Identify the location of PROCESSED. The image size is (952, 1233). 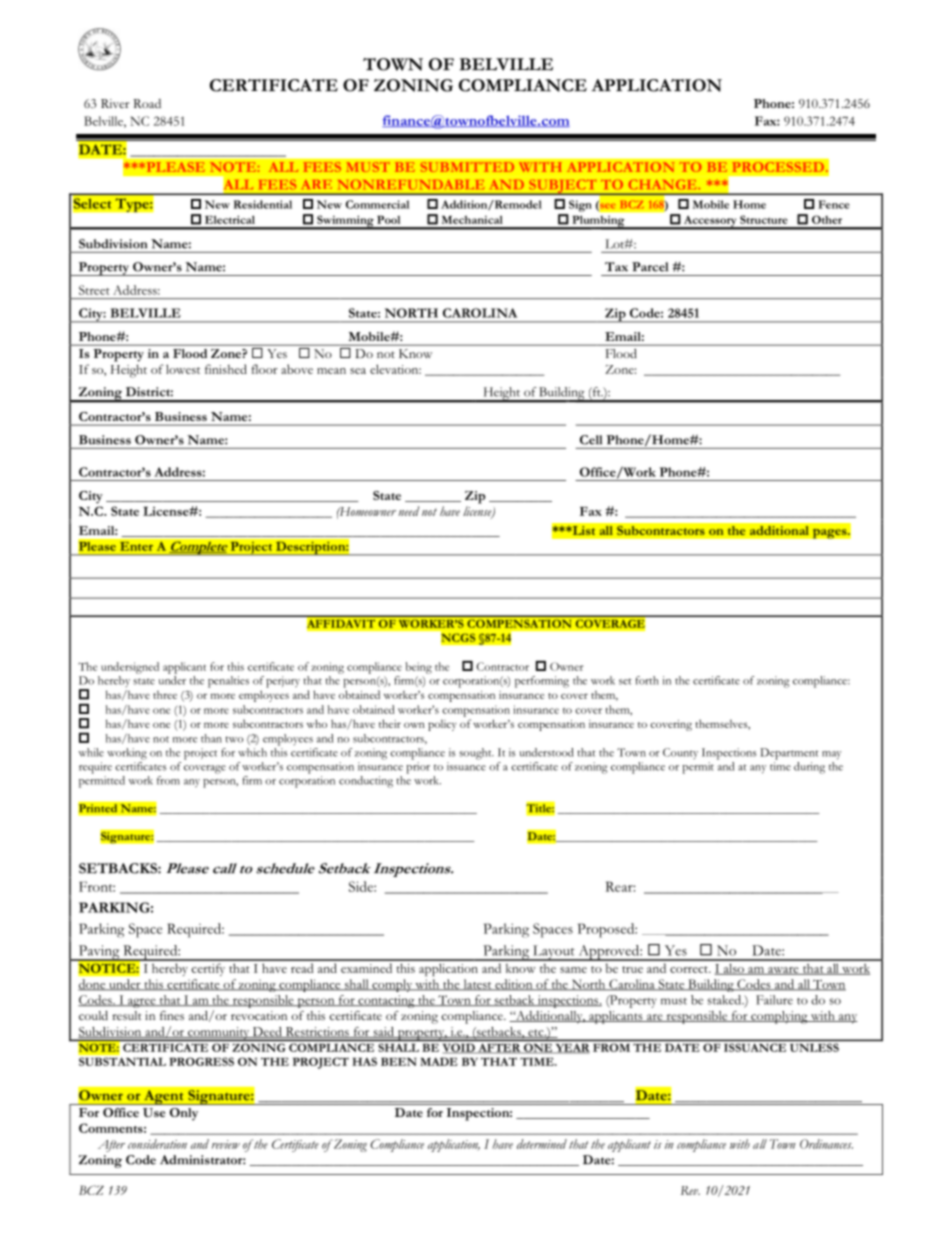
(778, 167).
